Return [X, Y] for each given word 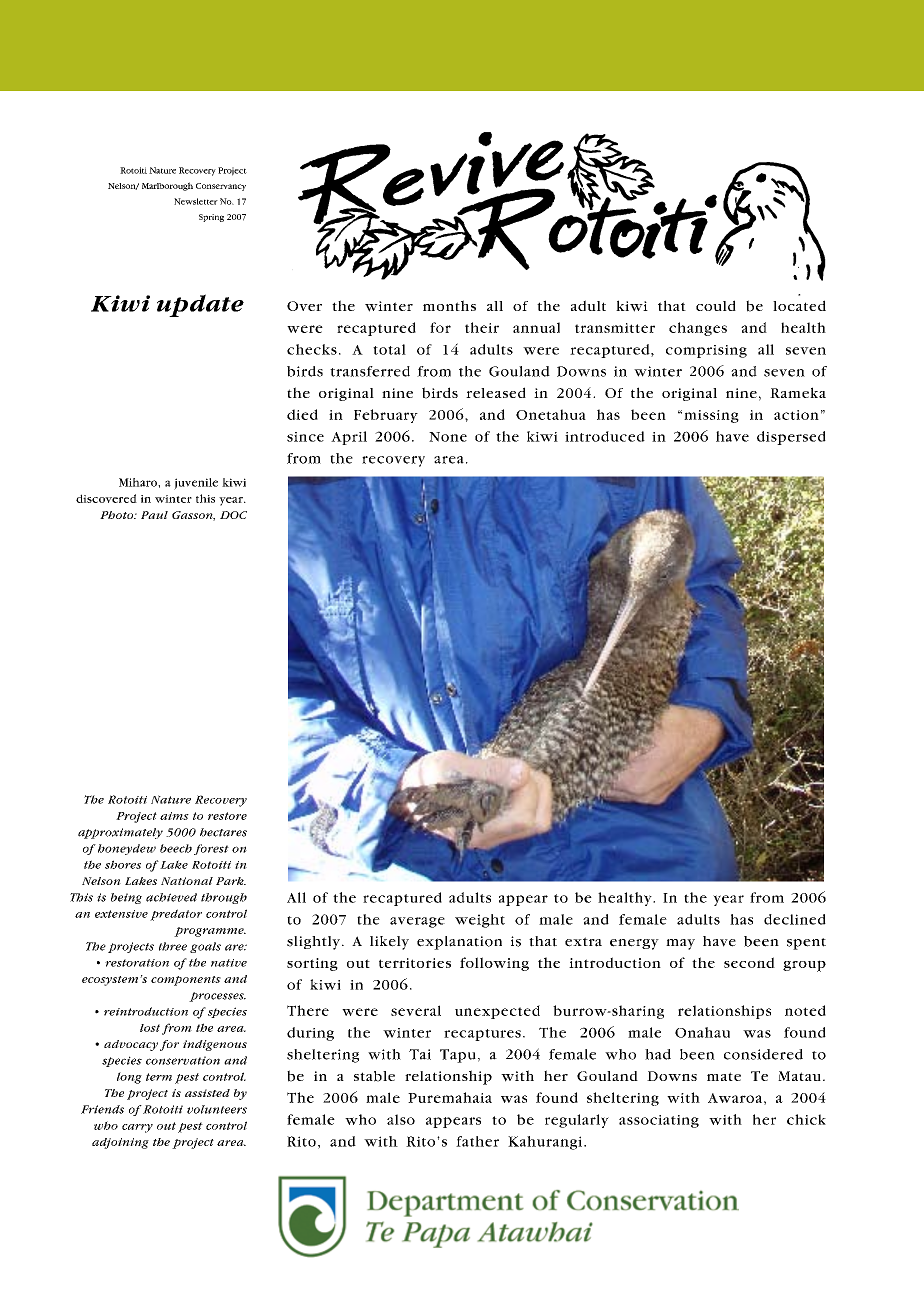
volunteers [217, 1109]
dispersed [791, 438]
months [449, 305]
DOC [233, 515]
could [716, 305]
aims [174, 816]
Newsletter [196, 201]
